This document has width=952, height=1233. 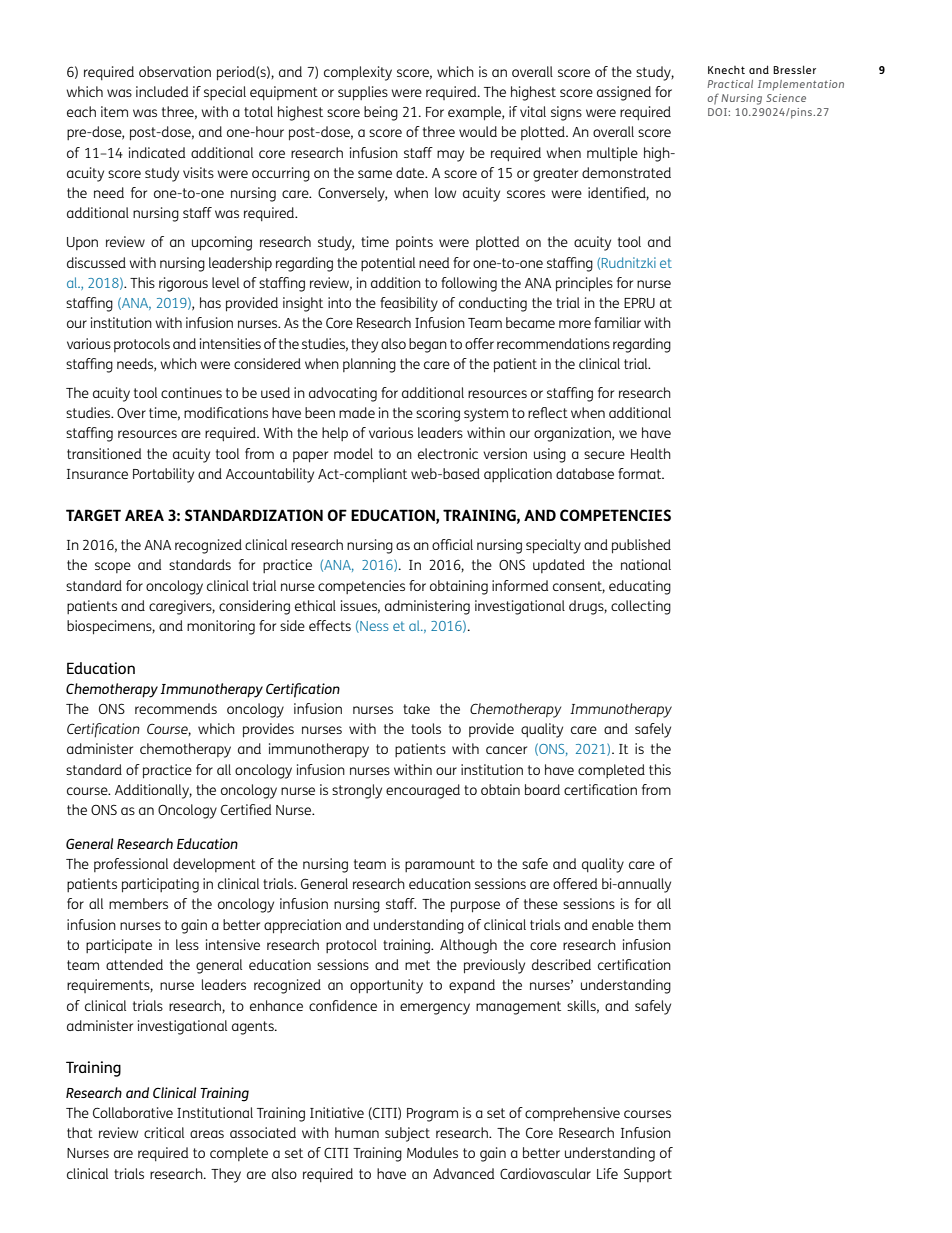 I want to click on Practical, so click(x=730, y=84).
